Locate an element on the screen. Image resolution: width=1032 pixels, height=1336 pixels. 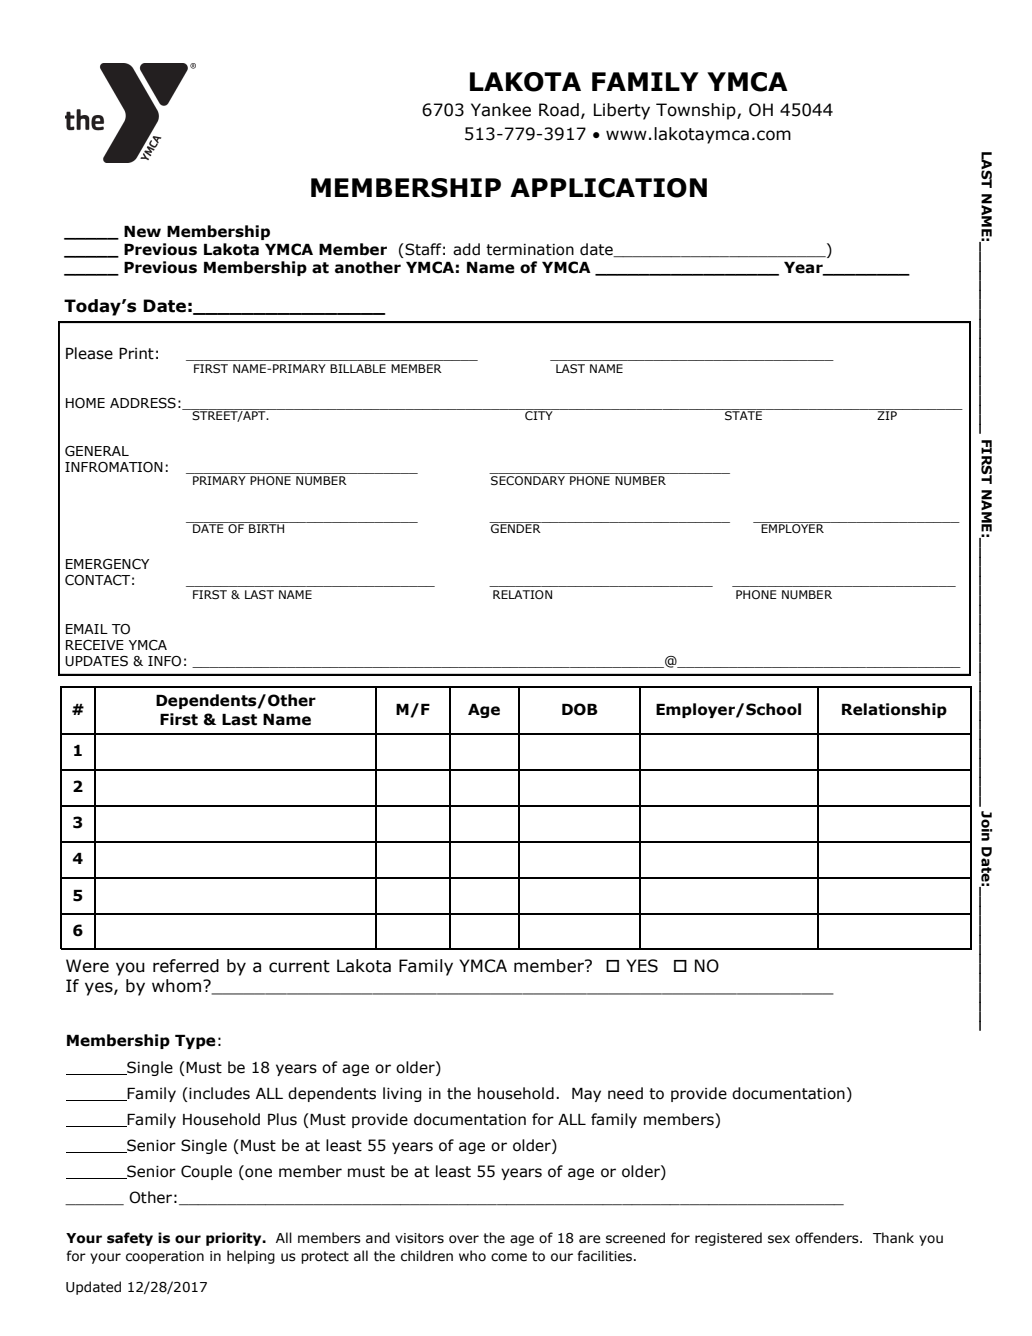
Township is located at coordinates (697, 111).
